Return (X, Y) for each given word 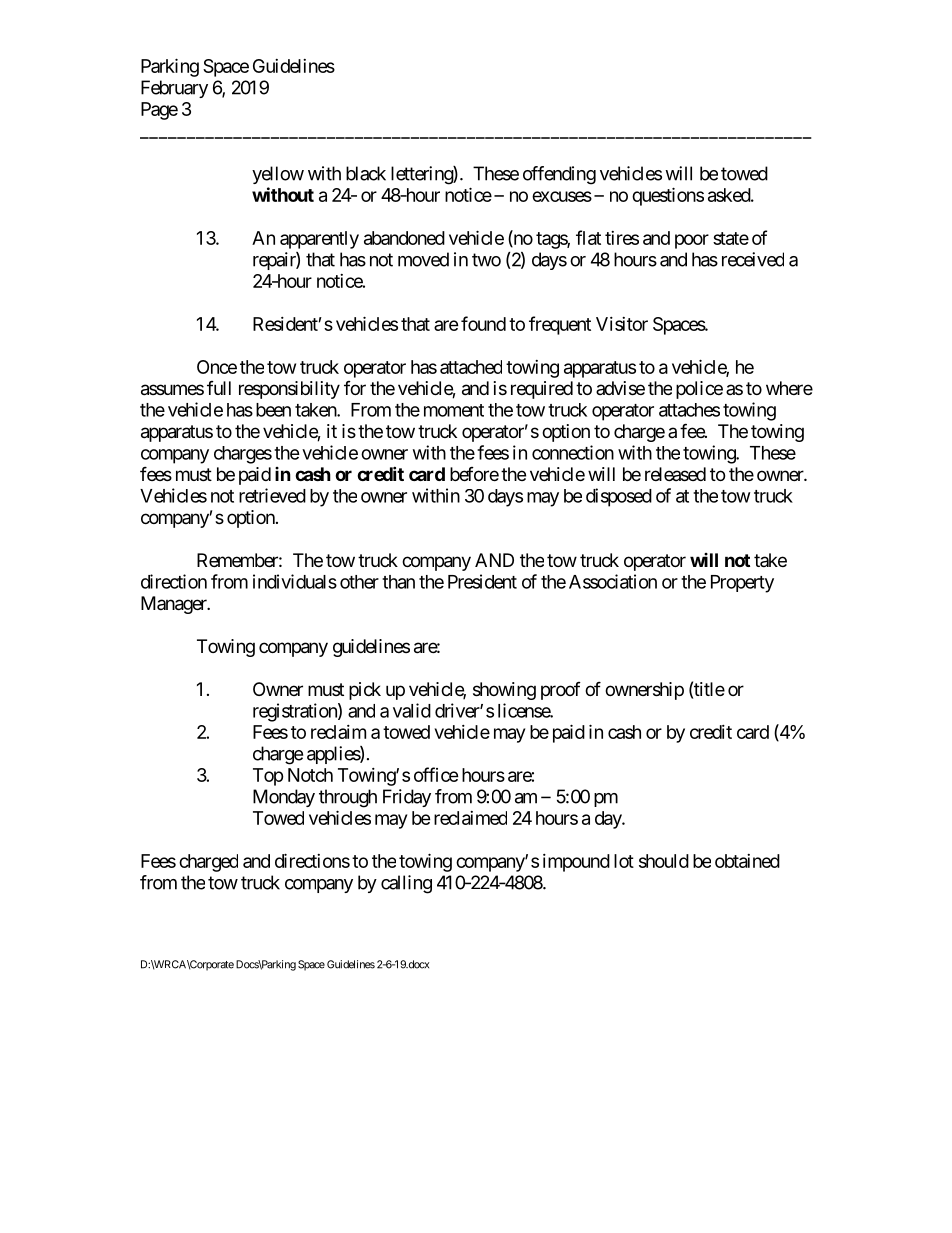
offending (559, 175)
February (174, 89)
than (398, 582)
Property (742, 584)
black (366, 173)
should (664, 861)
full (219, 388)
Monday (284, 798)
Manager (175, 605)
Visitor (622, 324)
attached (471, 367)
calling (406, 884)
